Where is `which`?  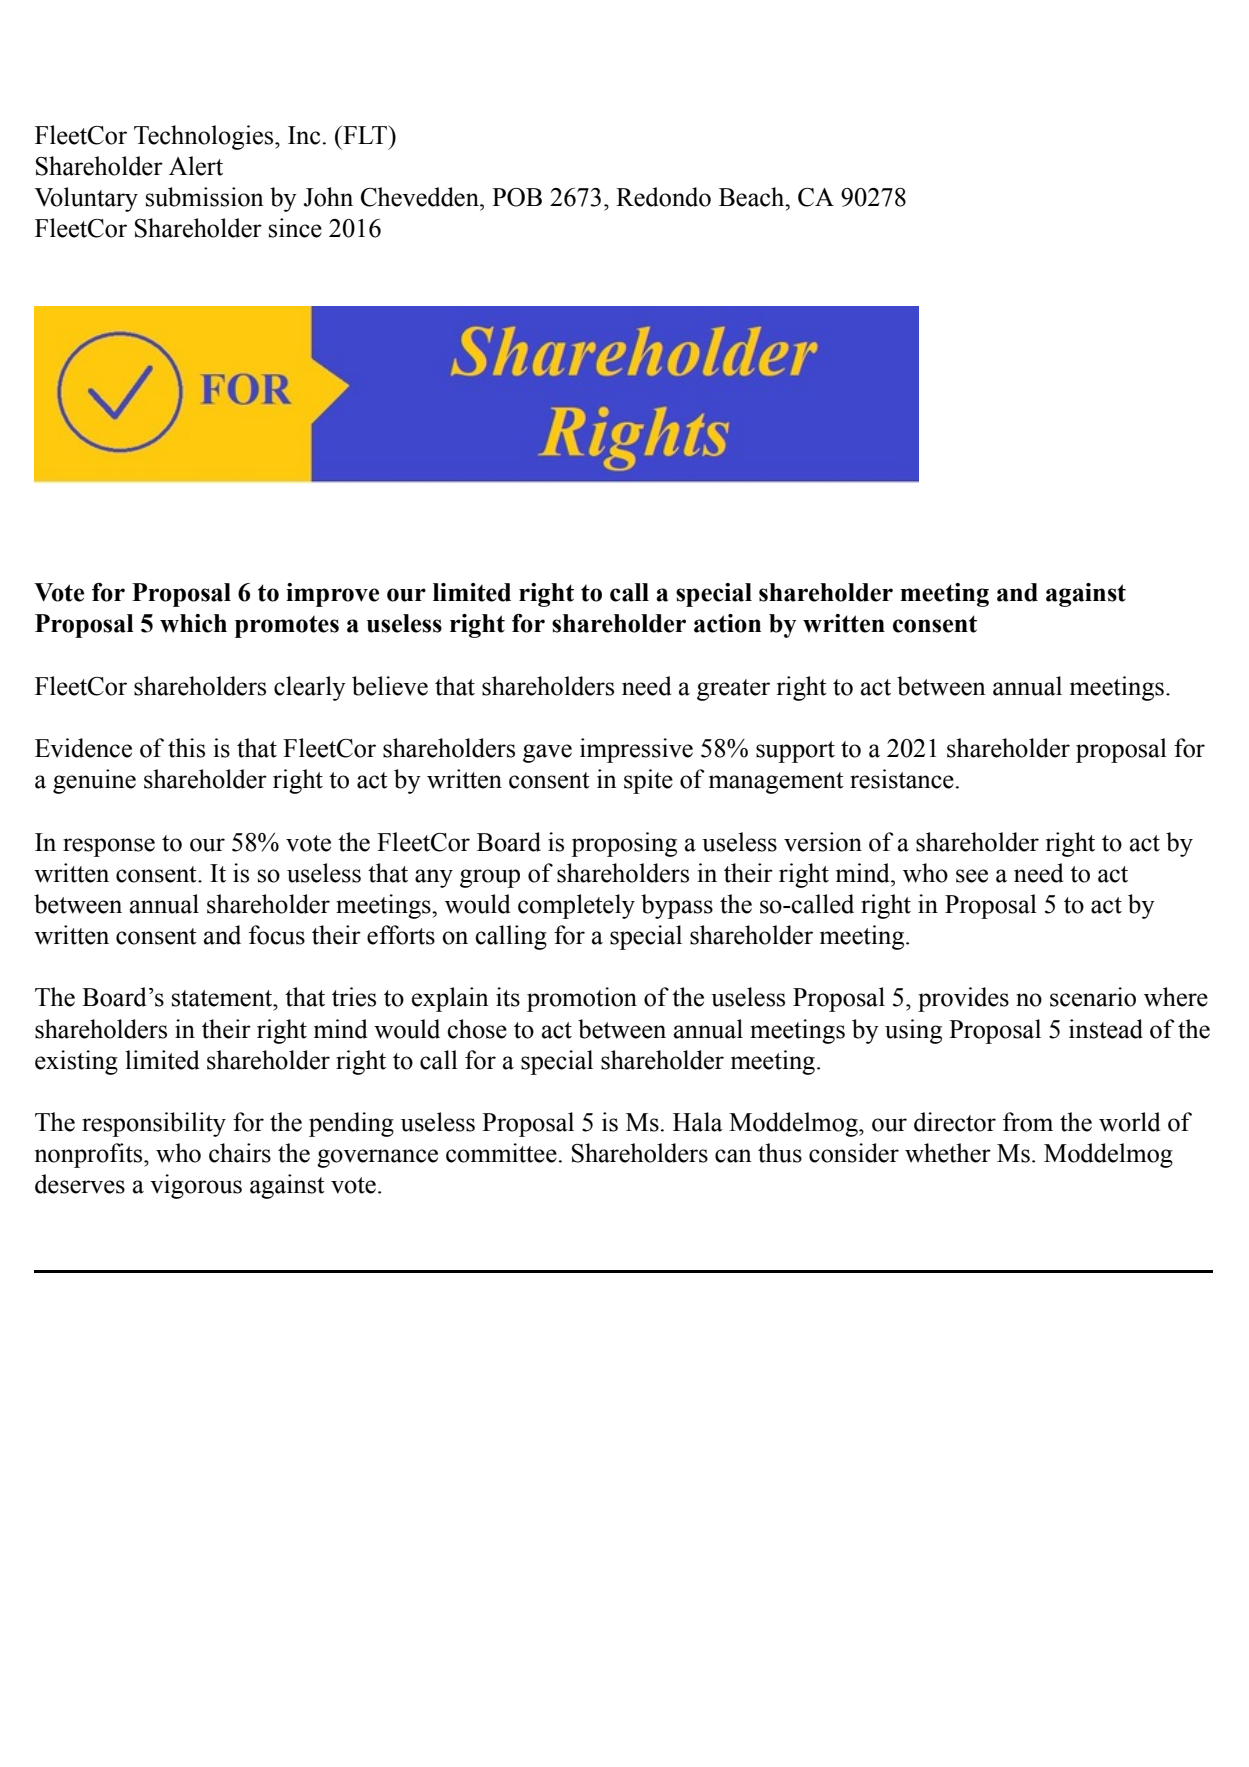
which is located at coordinates (193, 623).
